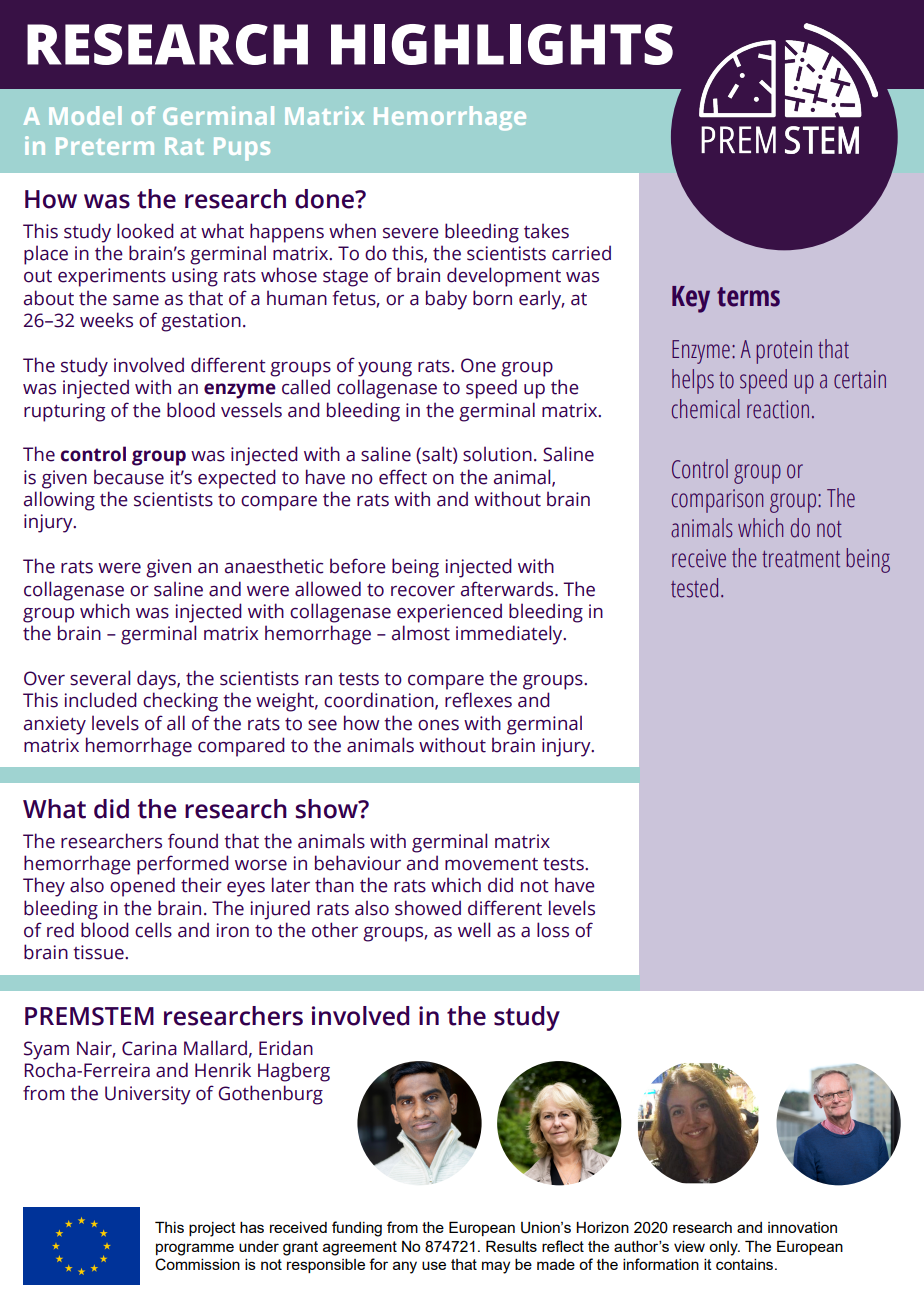  What do you see at coordinates (553, 930) in the screenshot?
I see `loss` at bounding box center [553, 930].
